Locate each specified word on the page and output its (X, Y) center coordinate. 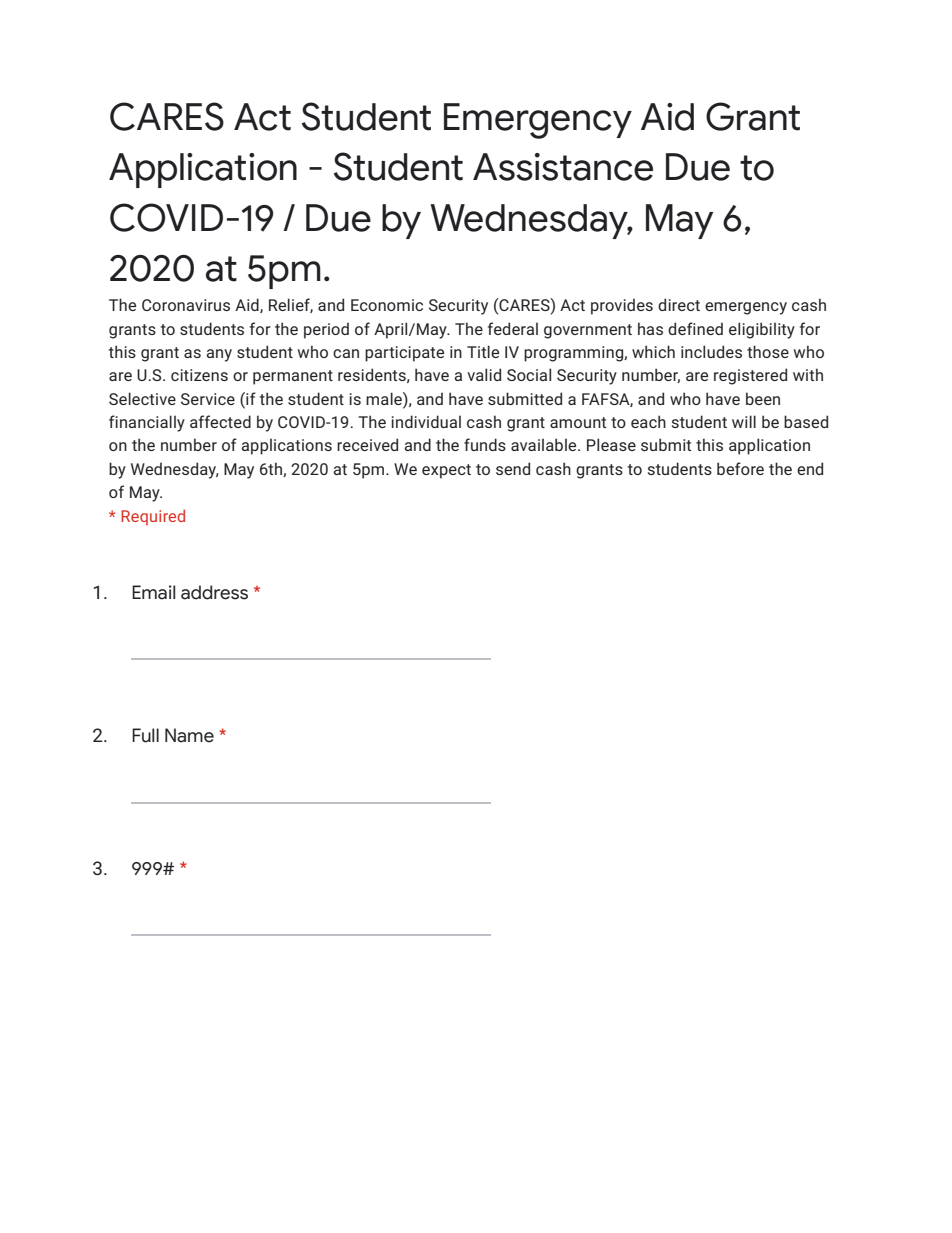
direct (679, 304)
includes (711, 351)
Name (189, 735)
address (214, 592)
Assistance (563, 167)
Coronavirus (186, 305)
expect (446, 471)
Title (483, 351)
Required (153, 517)
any (219, 355)
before (740, 468)
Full (145, 735)
